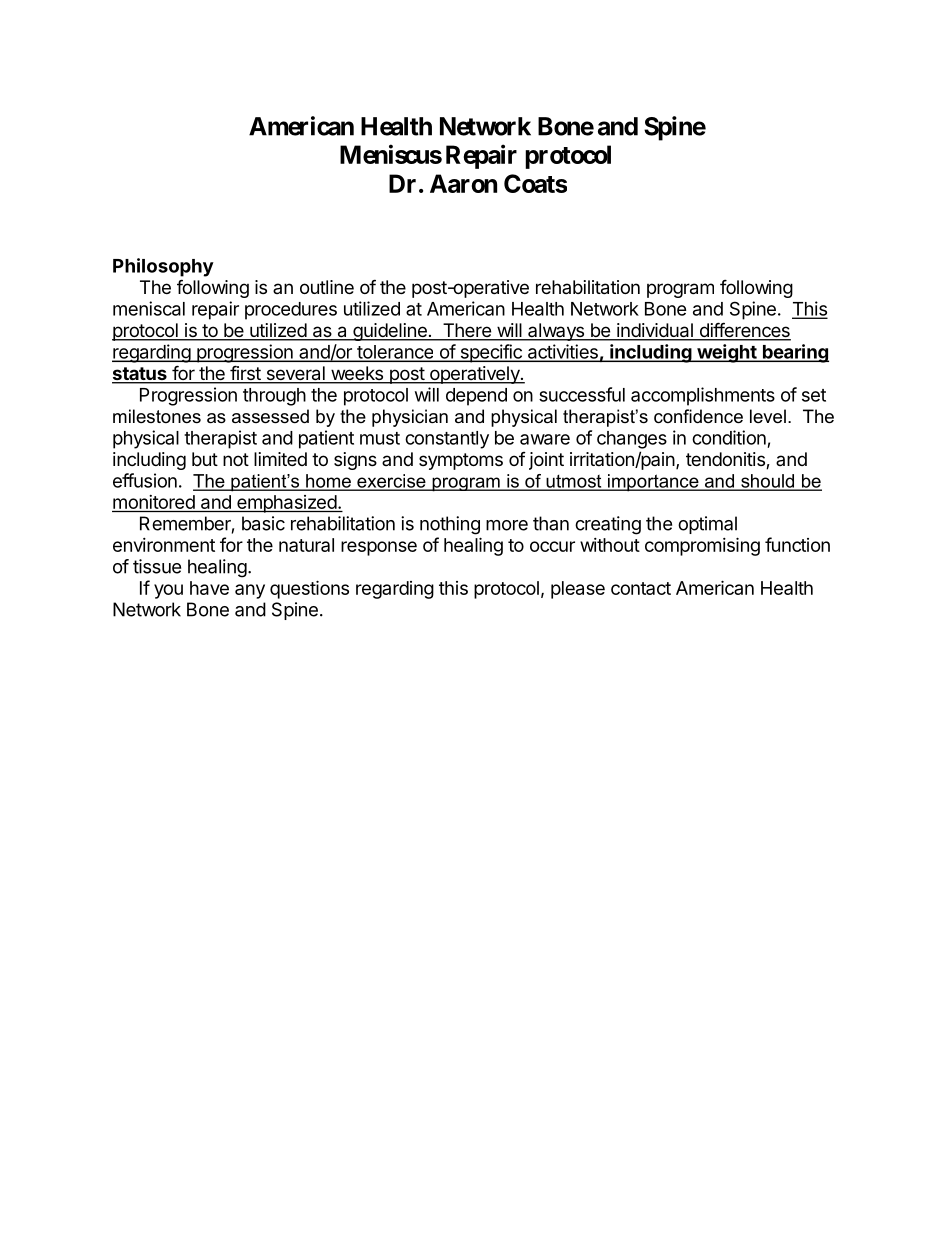 The image size is (952, 1233). What do you see at coordinates (641, 588) in the document?
I see `contact` at bounding box center [641, 588].
